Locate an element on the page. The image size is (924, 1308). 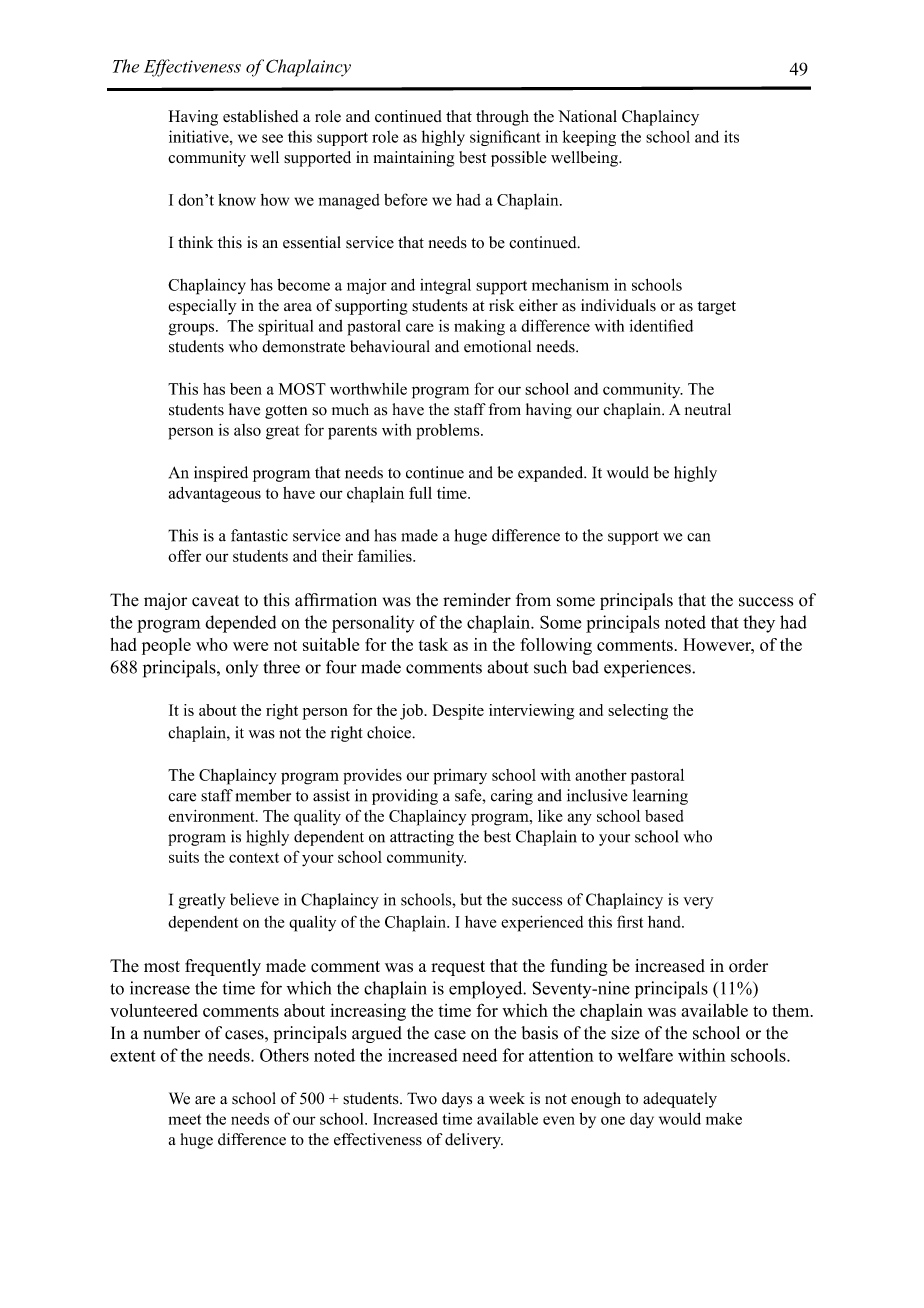
based is located at coordinates (664, 816).
